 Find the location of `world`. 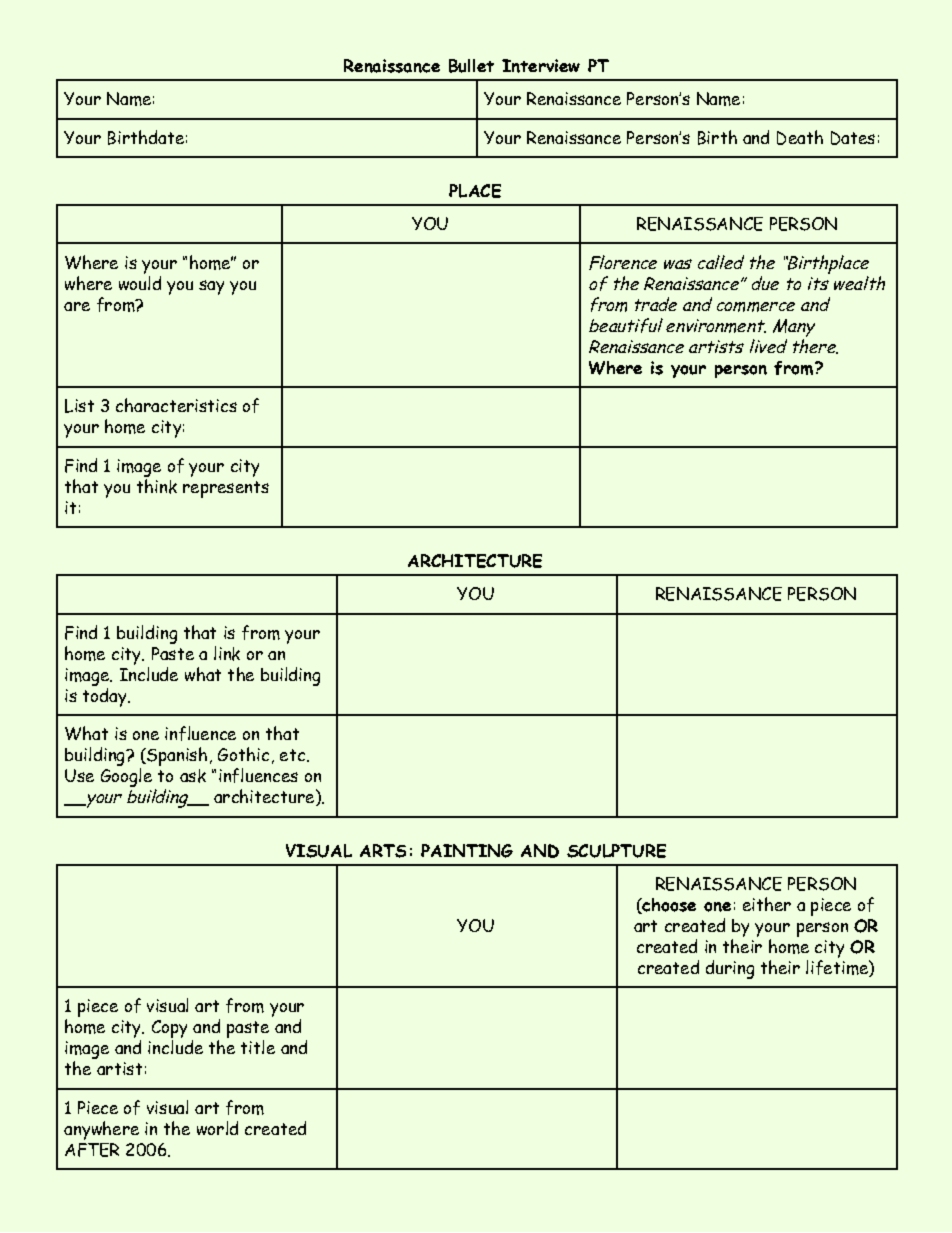

world is located at coordinates (217, 1128).
